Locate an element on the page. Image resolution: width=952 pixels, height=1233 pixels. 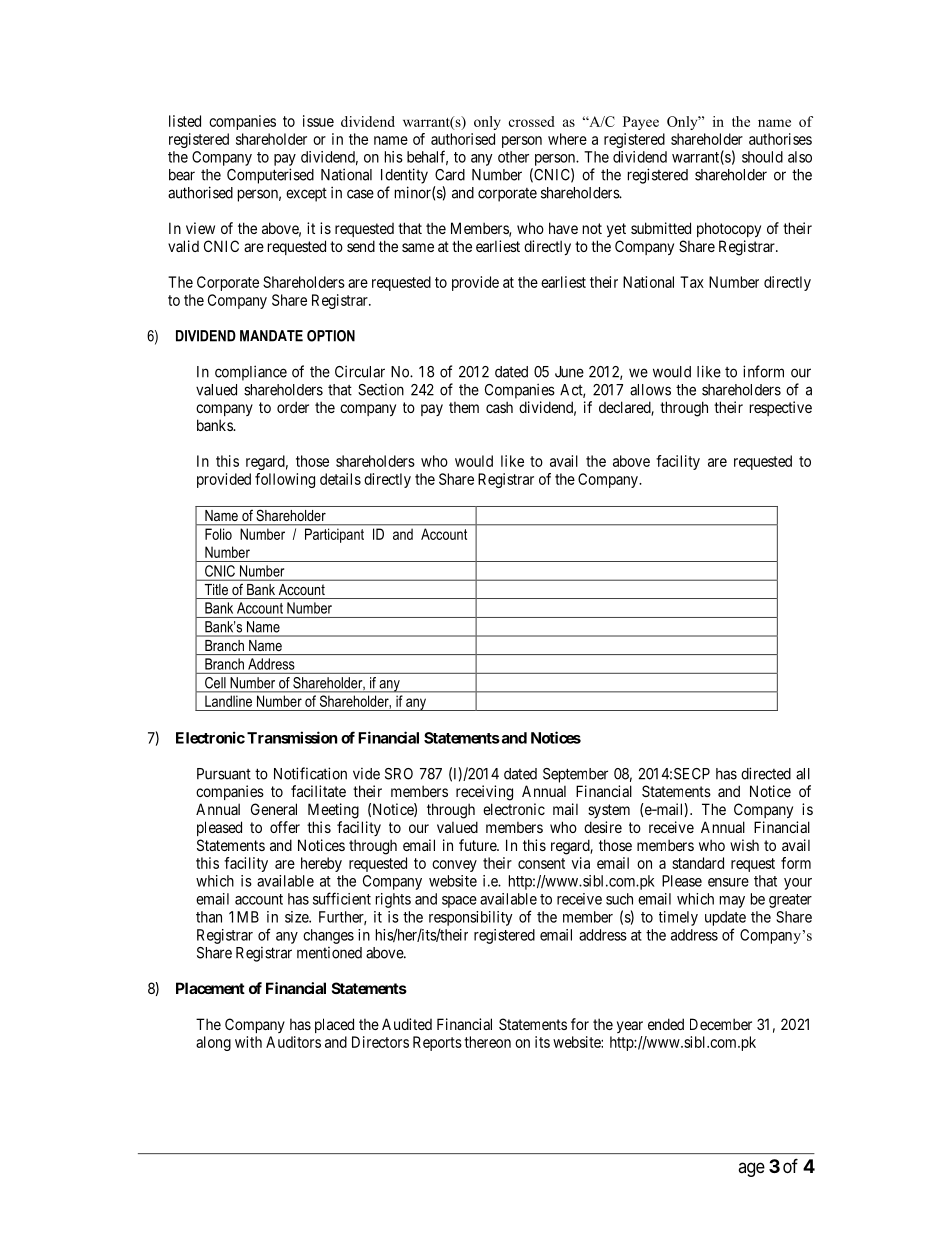
with is located at coordinates (248, 1042).
